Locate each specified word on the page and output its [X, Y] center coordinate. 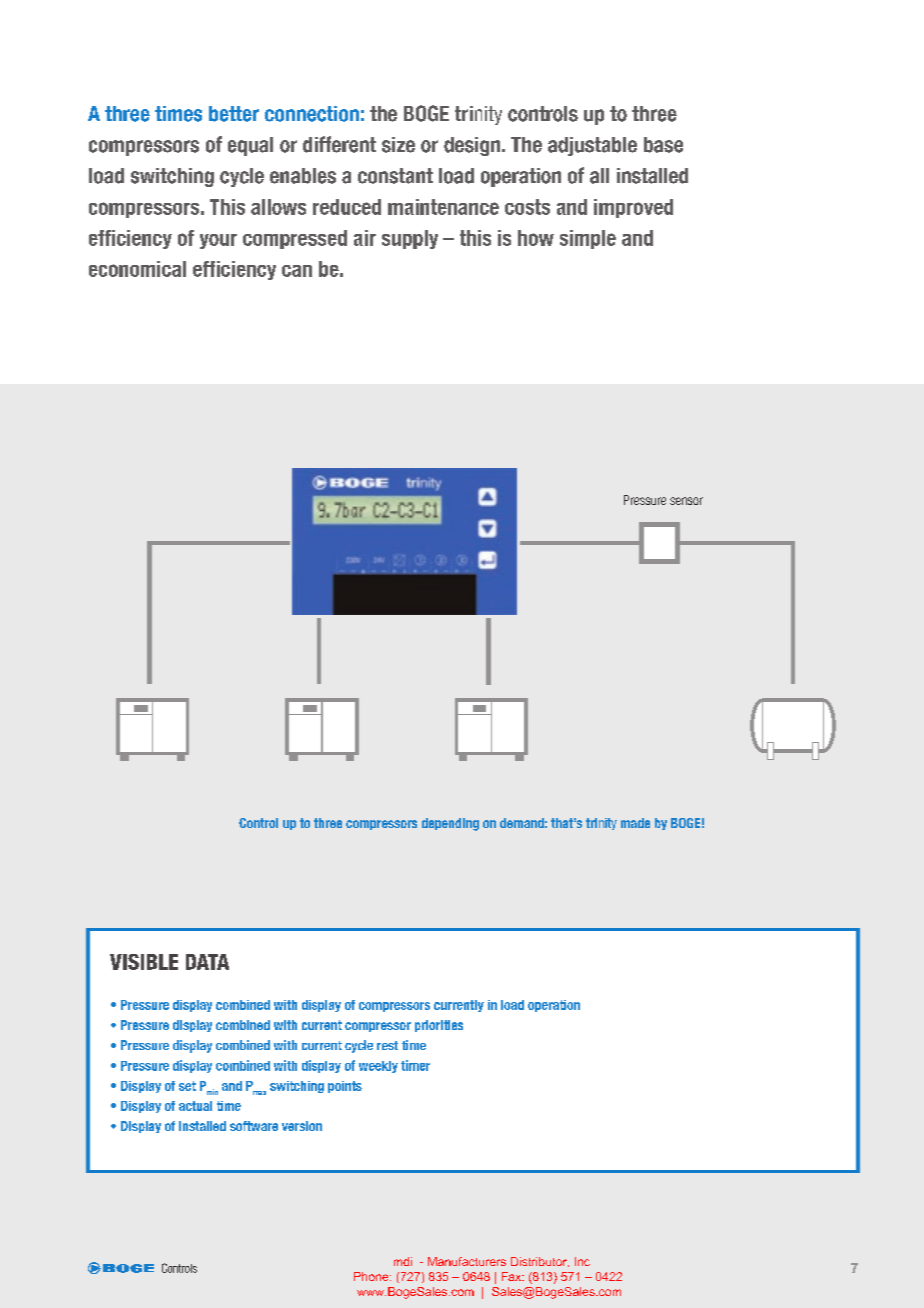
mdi [403, 1261]
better [234, 114]
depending [450, 824]
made [635, 823]
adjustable [592, 146]
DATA [207, 962]
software [254, 1126]
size [398, 145]
